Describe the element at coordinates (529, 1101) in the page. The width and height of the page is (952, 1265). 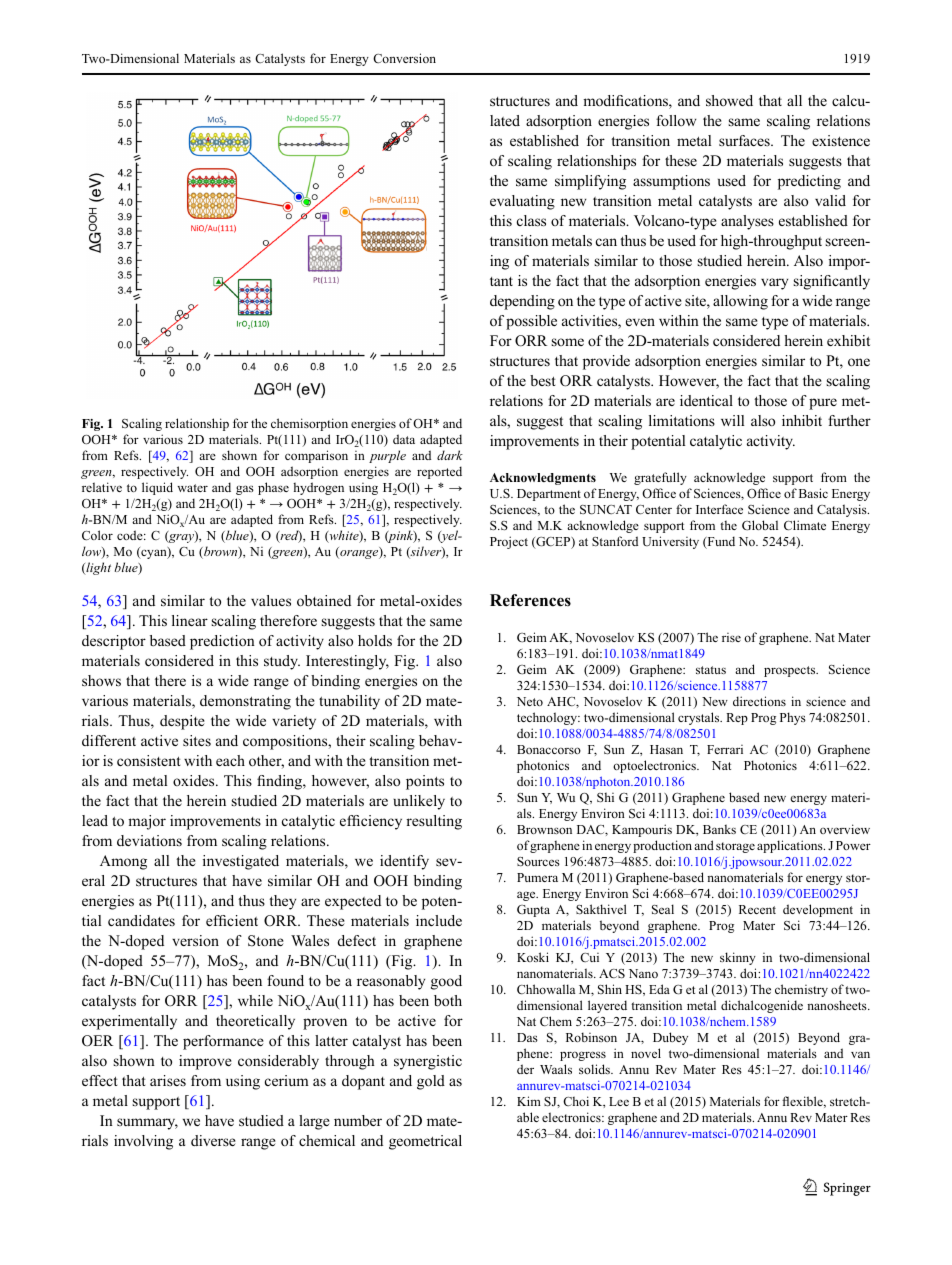
I see `Kim` at that location.
